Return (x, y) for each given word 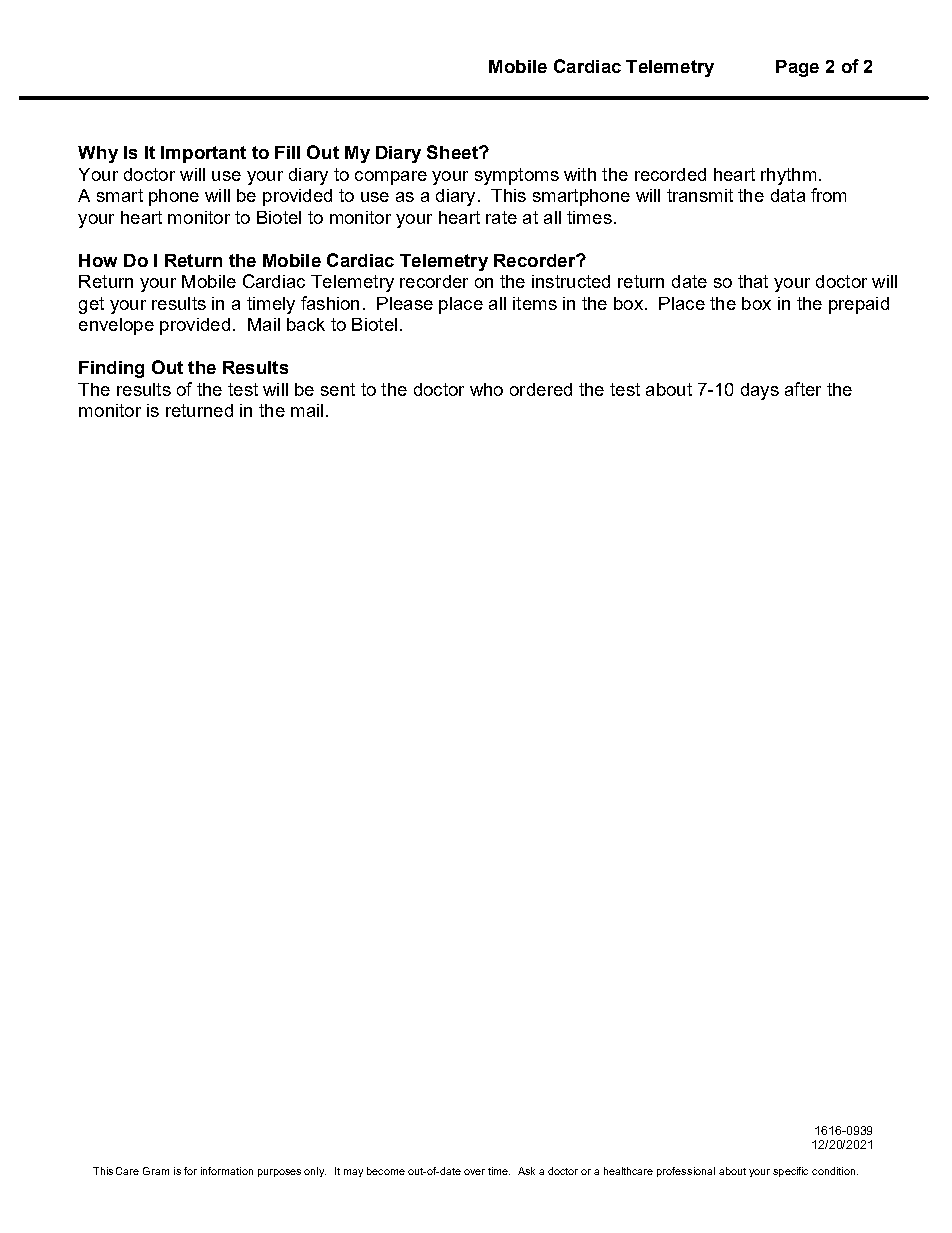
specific (790, 1172)
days (760, 391)
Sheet (453, 152)
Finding (111, 369)
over (474, 1172)
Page (797, 68)
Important (203, 154)
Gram (156, 1171)
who (486, 389)
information (227, 1171)
